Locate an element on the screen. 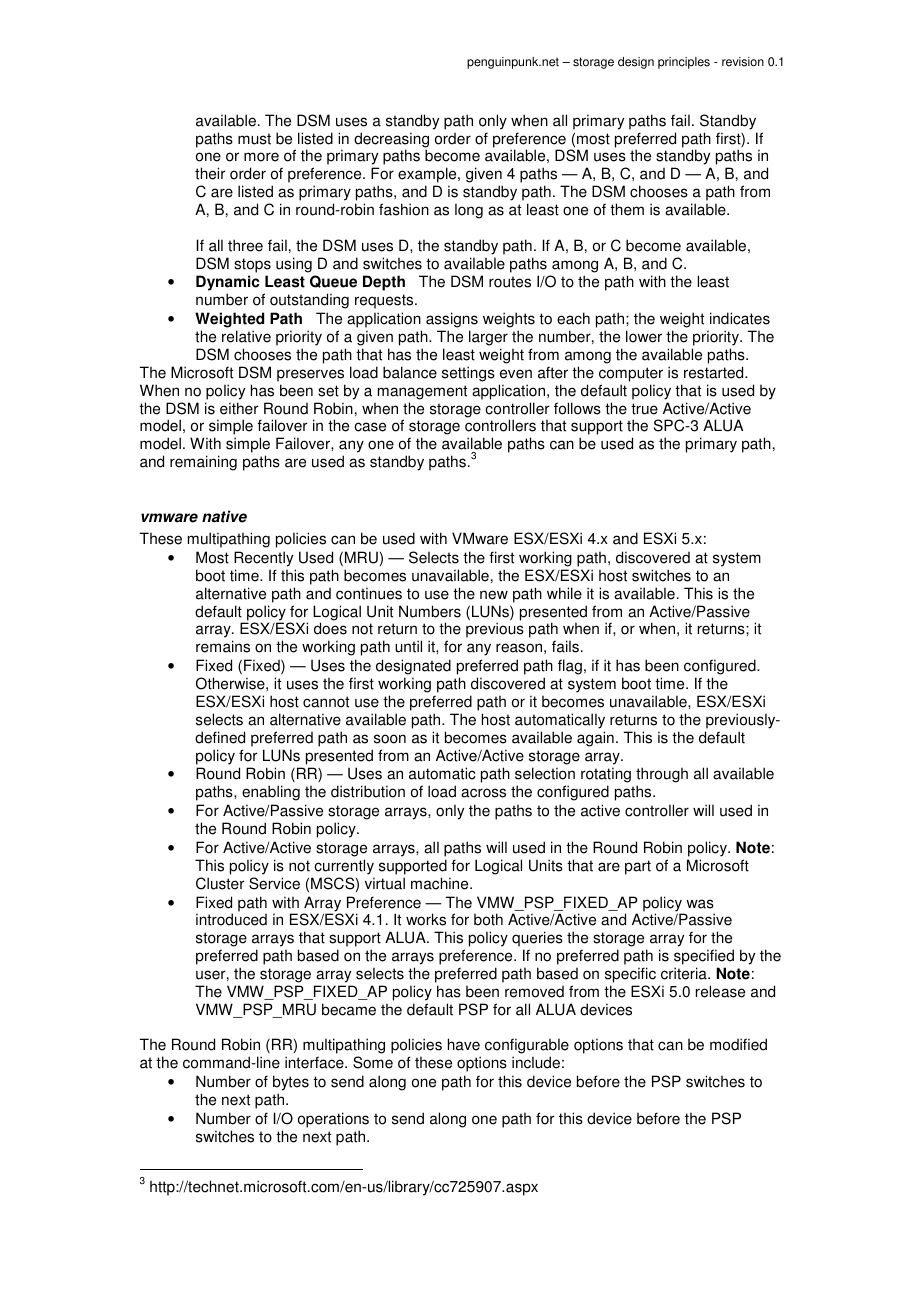  bytes is located at coordinates (291, 1084).
